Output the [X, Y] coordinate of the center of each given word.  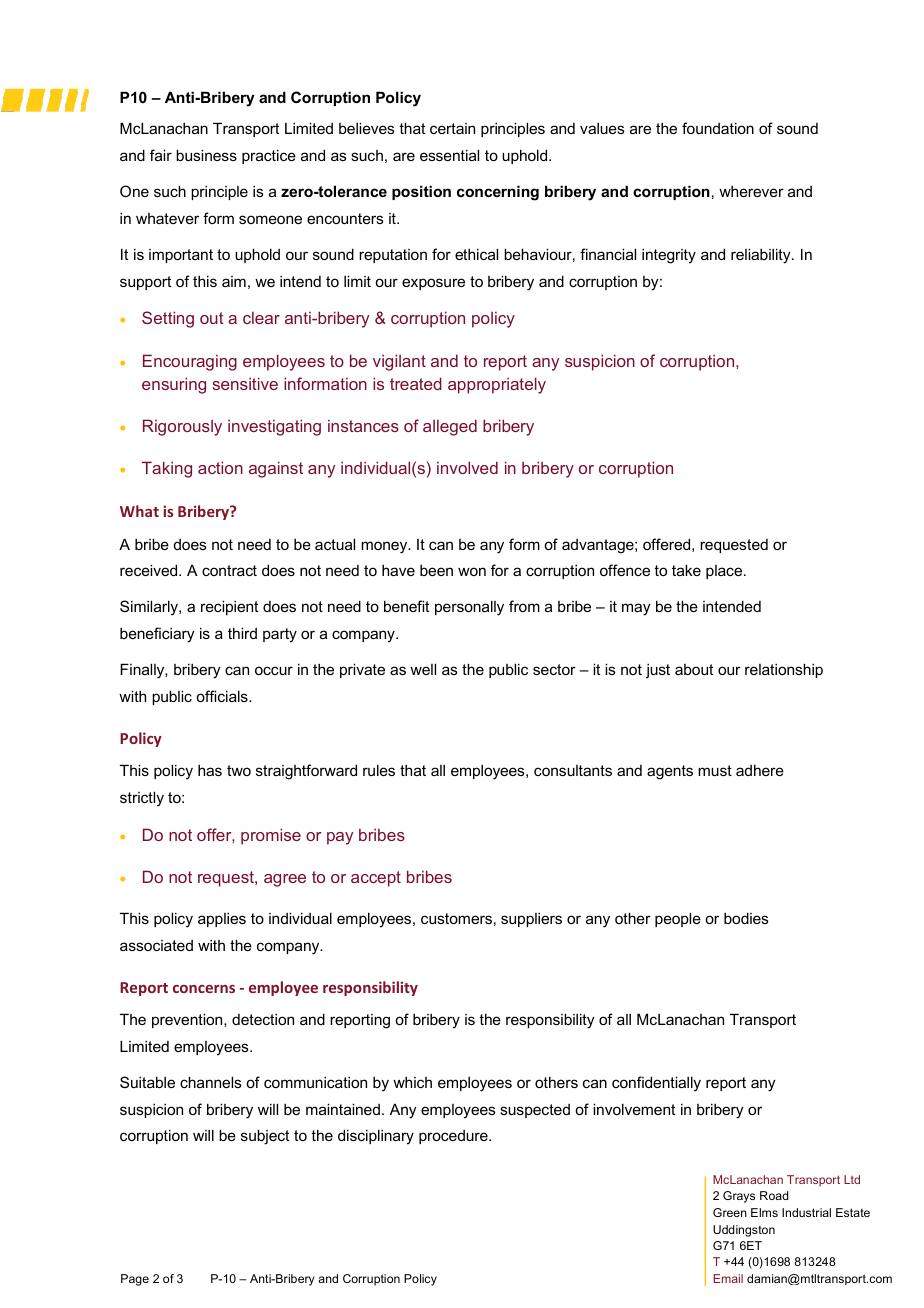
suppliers [531, 920]
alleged [450, 427]
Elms [764, 1212]
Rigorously [182, 427]
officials [223, 696]
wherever [751, 191]
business [206, 155]
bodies [746, 918]
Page [135, 1280]
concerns [204, 989]
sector [554, 669]
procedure [454, 1137]
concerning [498, 193]
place [725, 572]
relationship [784, 670]
